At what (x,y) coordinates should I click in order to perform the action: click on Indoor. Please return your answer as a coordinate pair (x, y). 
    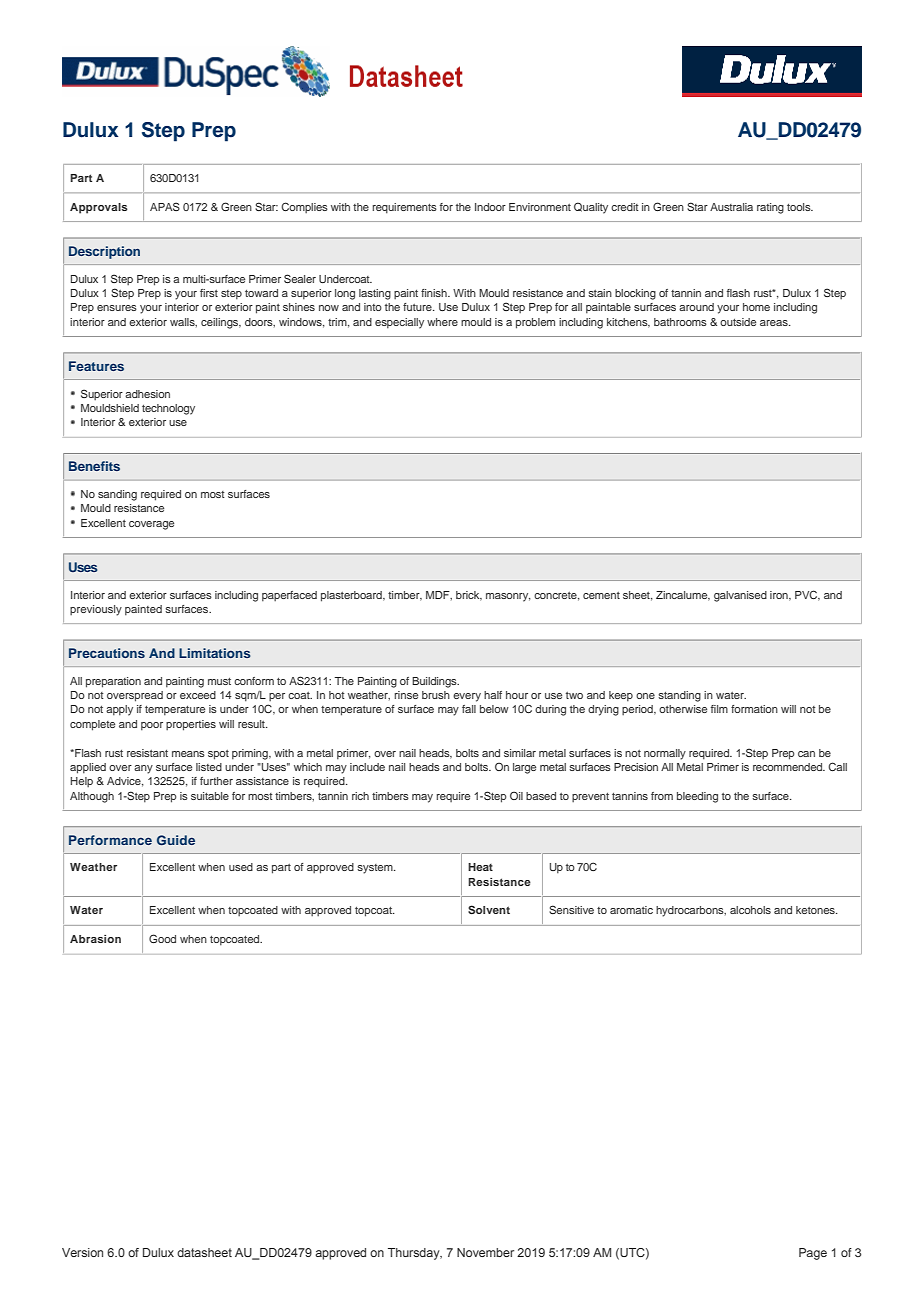
    Looking at the image, I should click on (490, 207).
